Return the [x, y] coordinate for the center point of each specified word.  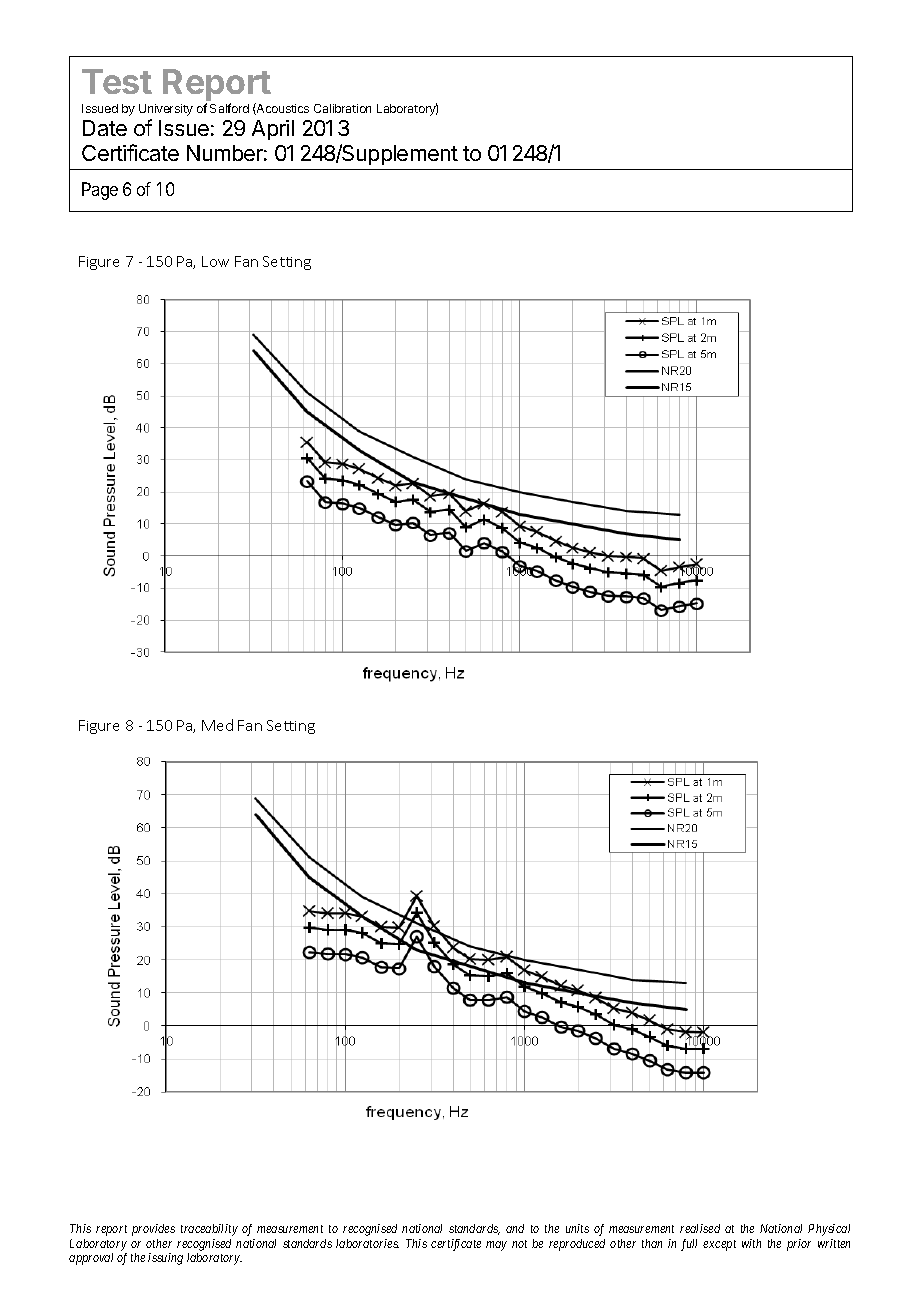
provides [153, 1230]
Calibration [342, 108]
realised [700, 1228]
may [496, 1246]
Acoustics [282, 109]
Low [215, 261]
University [166, 110]
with [751, 1243]
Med [217, 725]
